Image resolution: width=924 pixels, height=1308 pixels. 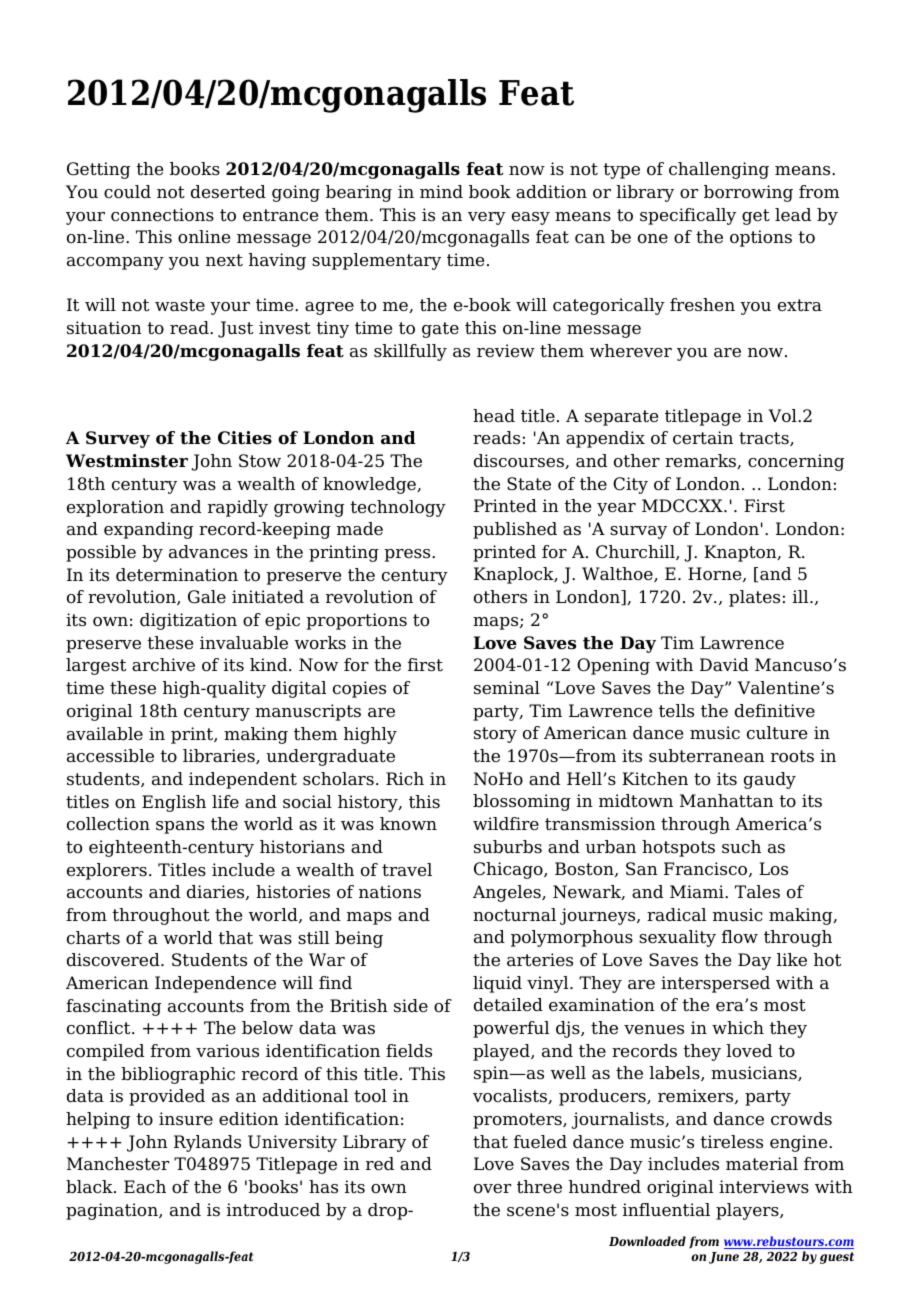 I want to click on players, so click(x=748, y=1211).
